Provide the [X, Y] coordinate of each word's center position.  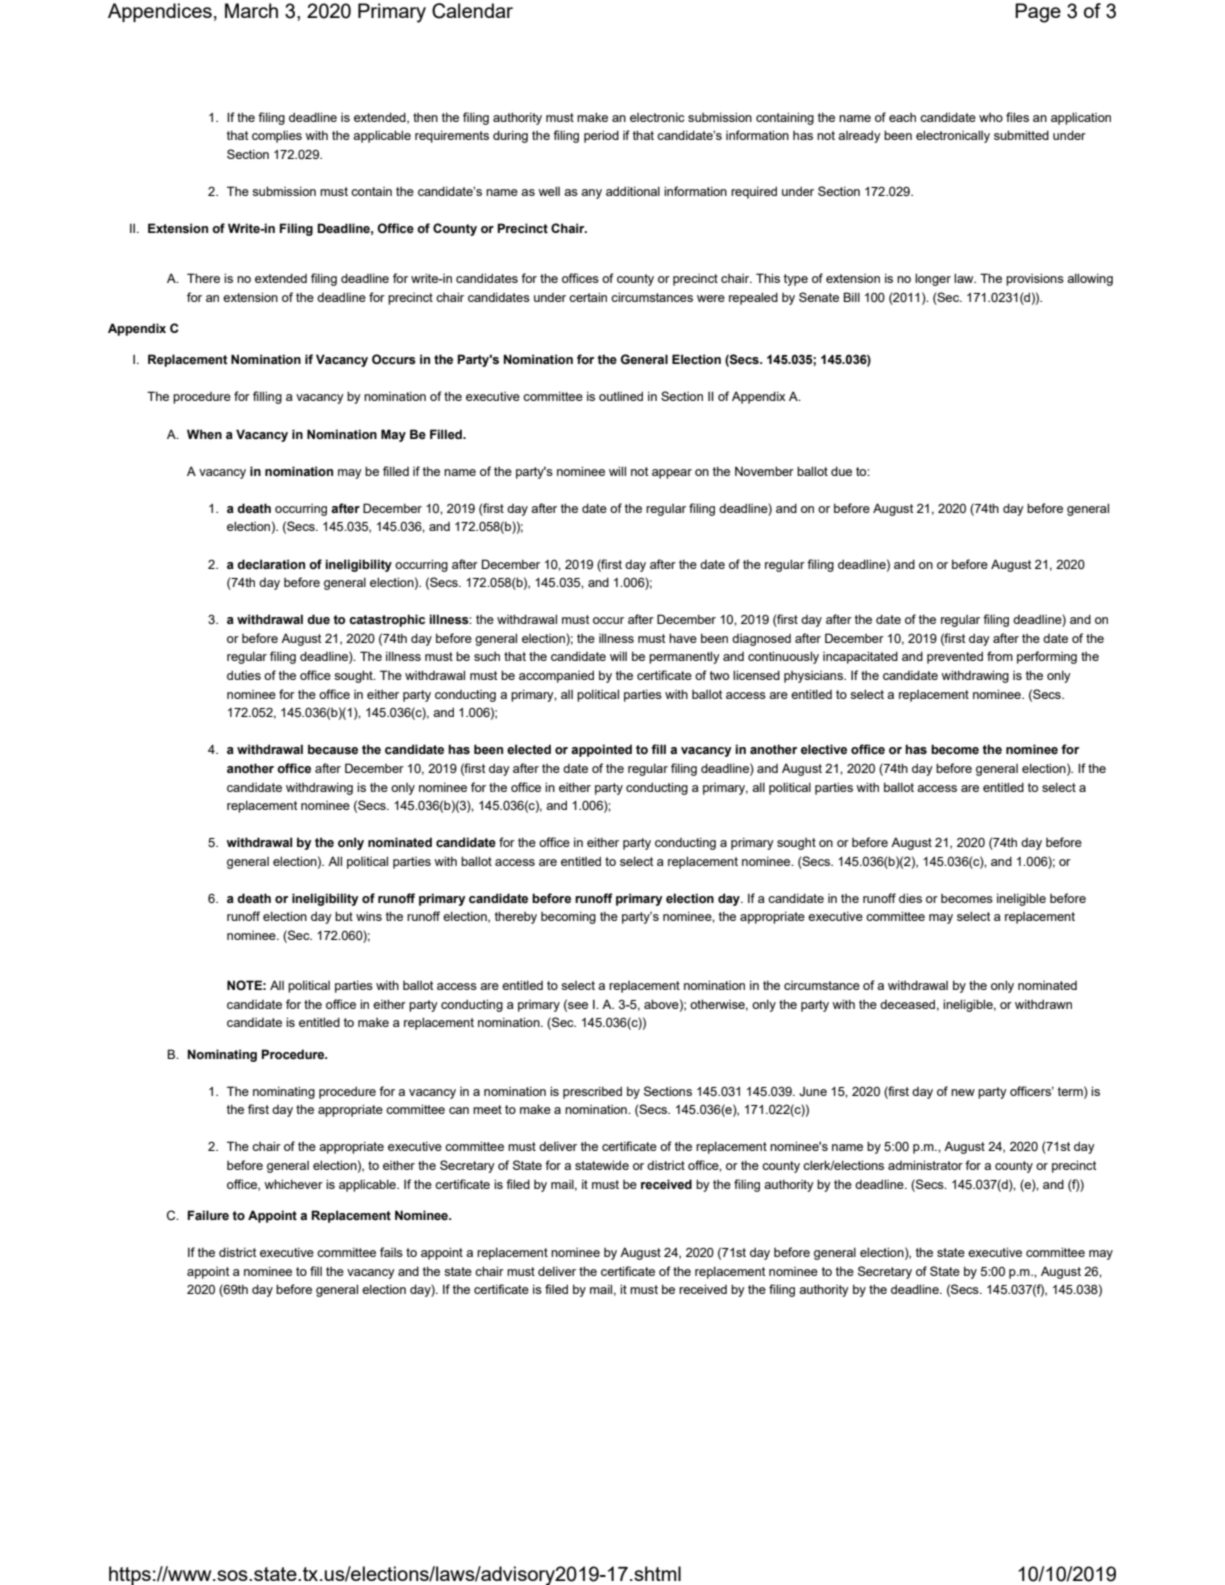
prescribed [592, 1092]
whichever [293, 1184]
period [601, 136]
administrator [925, 1165]
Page [1038, 13]
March [251, 10]
